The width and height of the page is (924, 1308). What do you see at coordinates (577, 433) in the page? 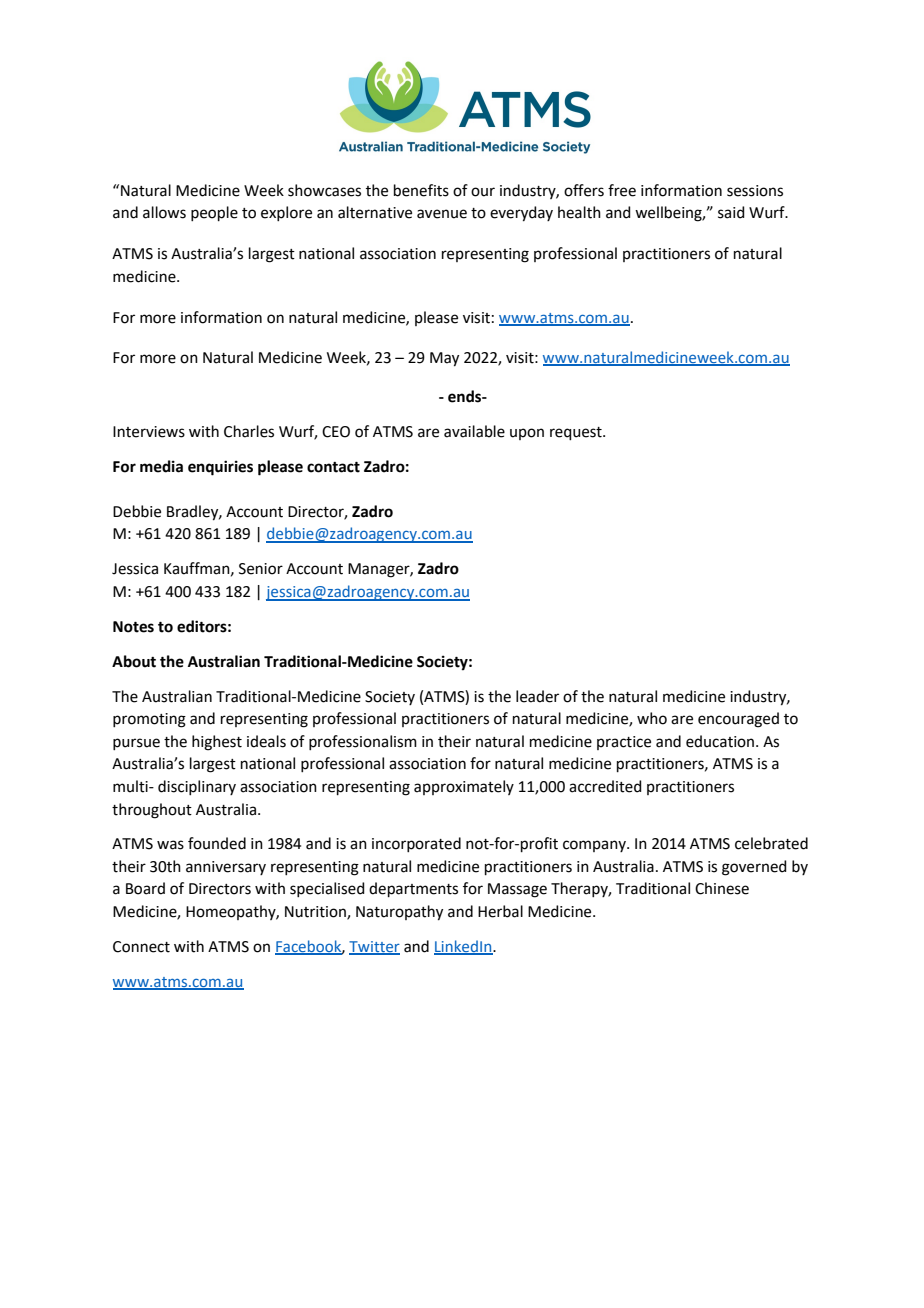
I see `request` at bounding box center [577, 433].
